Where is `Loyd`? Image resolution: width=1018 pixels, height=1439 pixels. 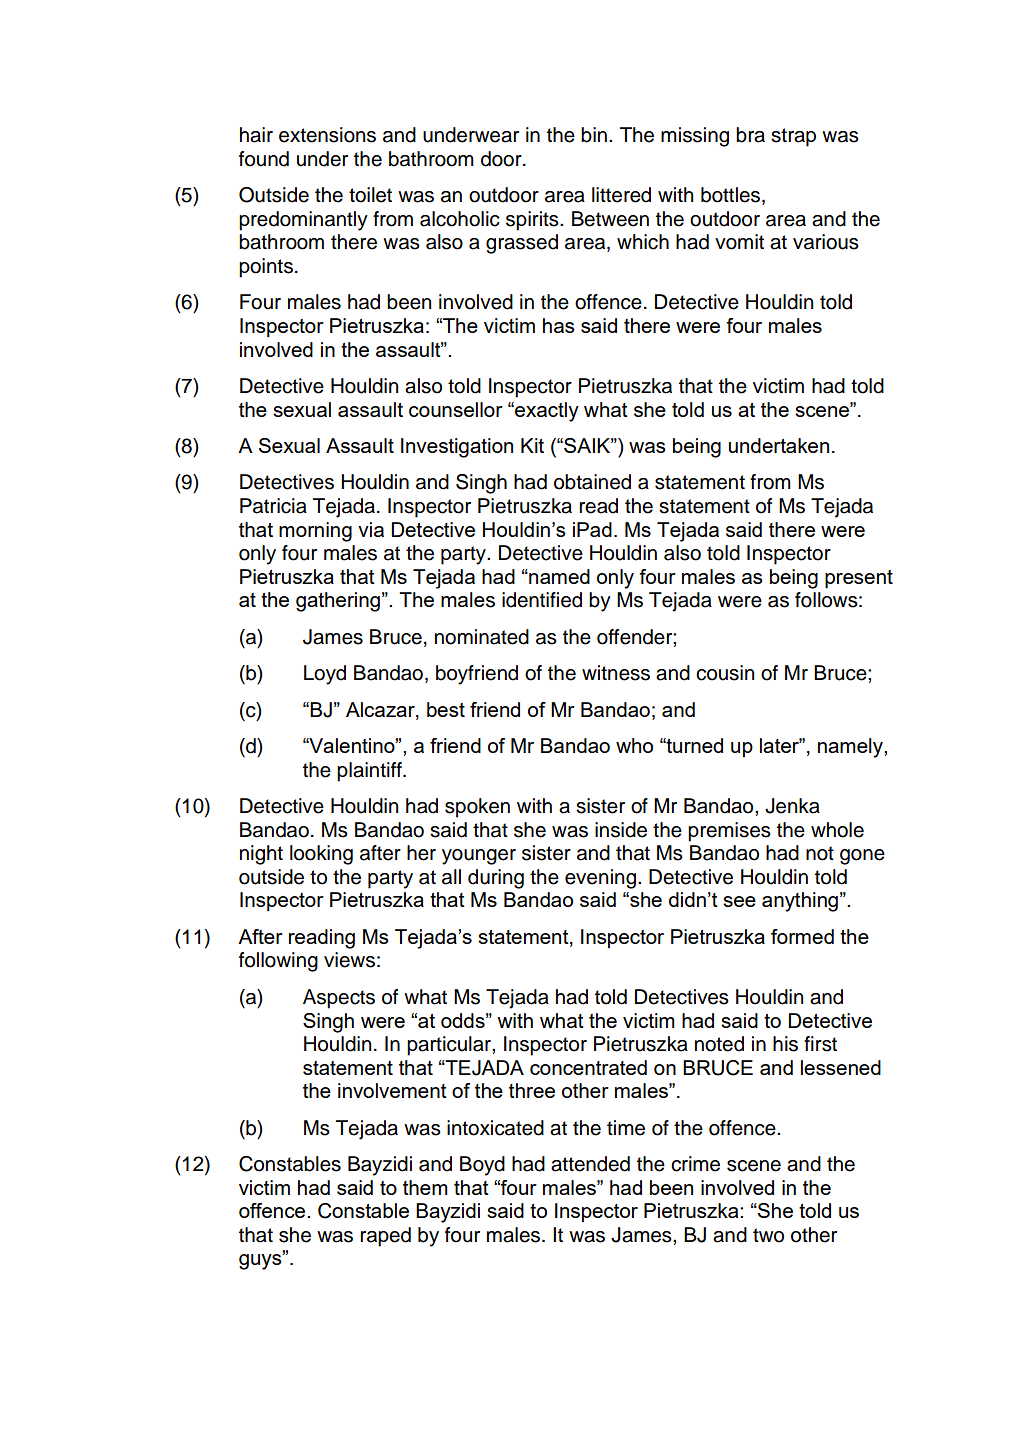 Loyd is located at coordinates (325, 675).
